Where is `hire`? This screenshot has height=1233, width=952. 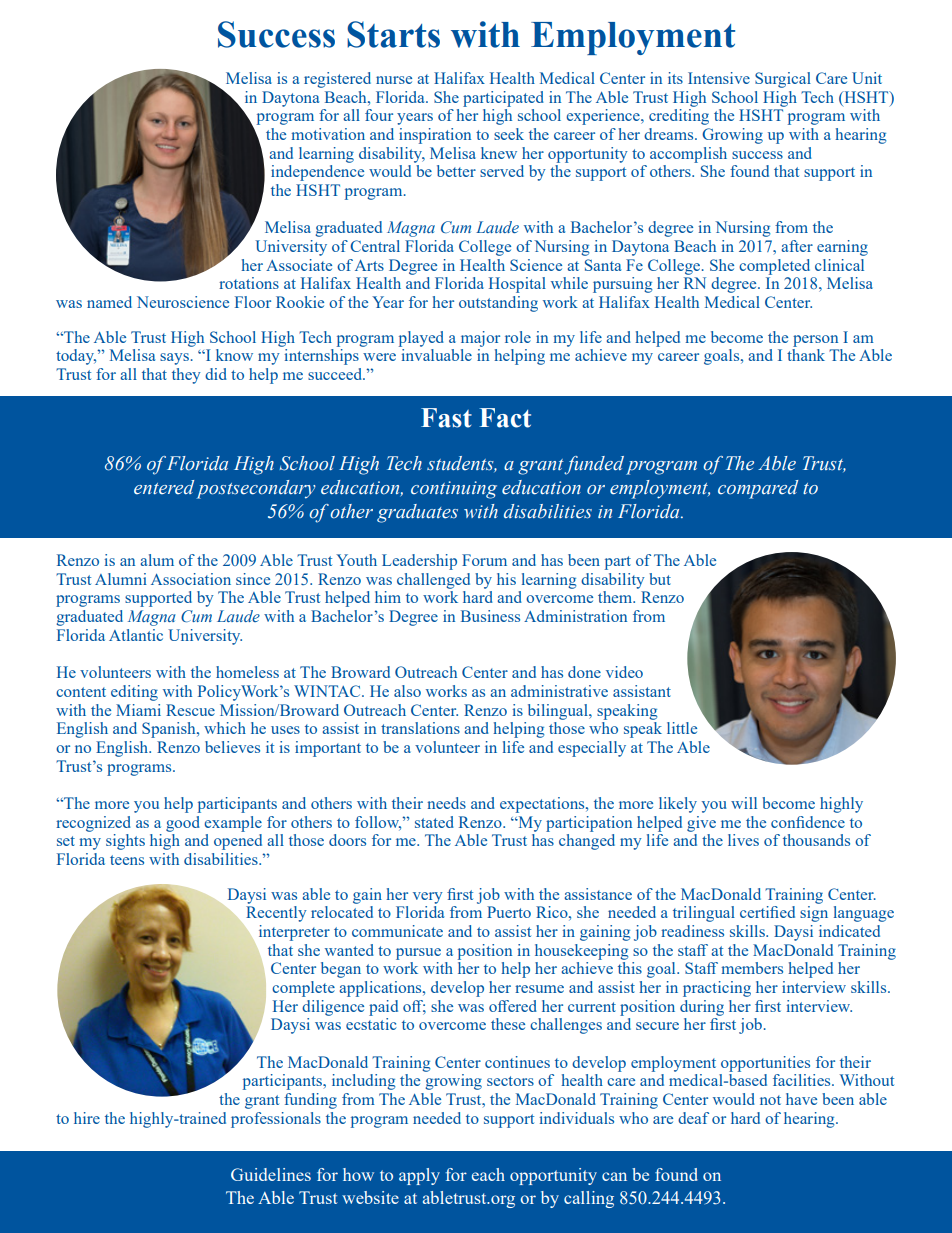 hire is located at coordinates (87, 1118).
